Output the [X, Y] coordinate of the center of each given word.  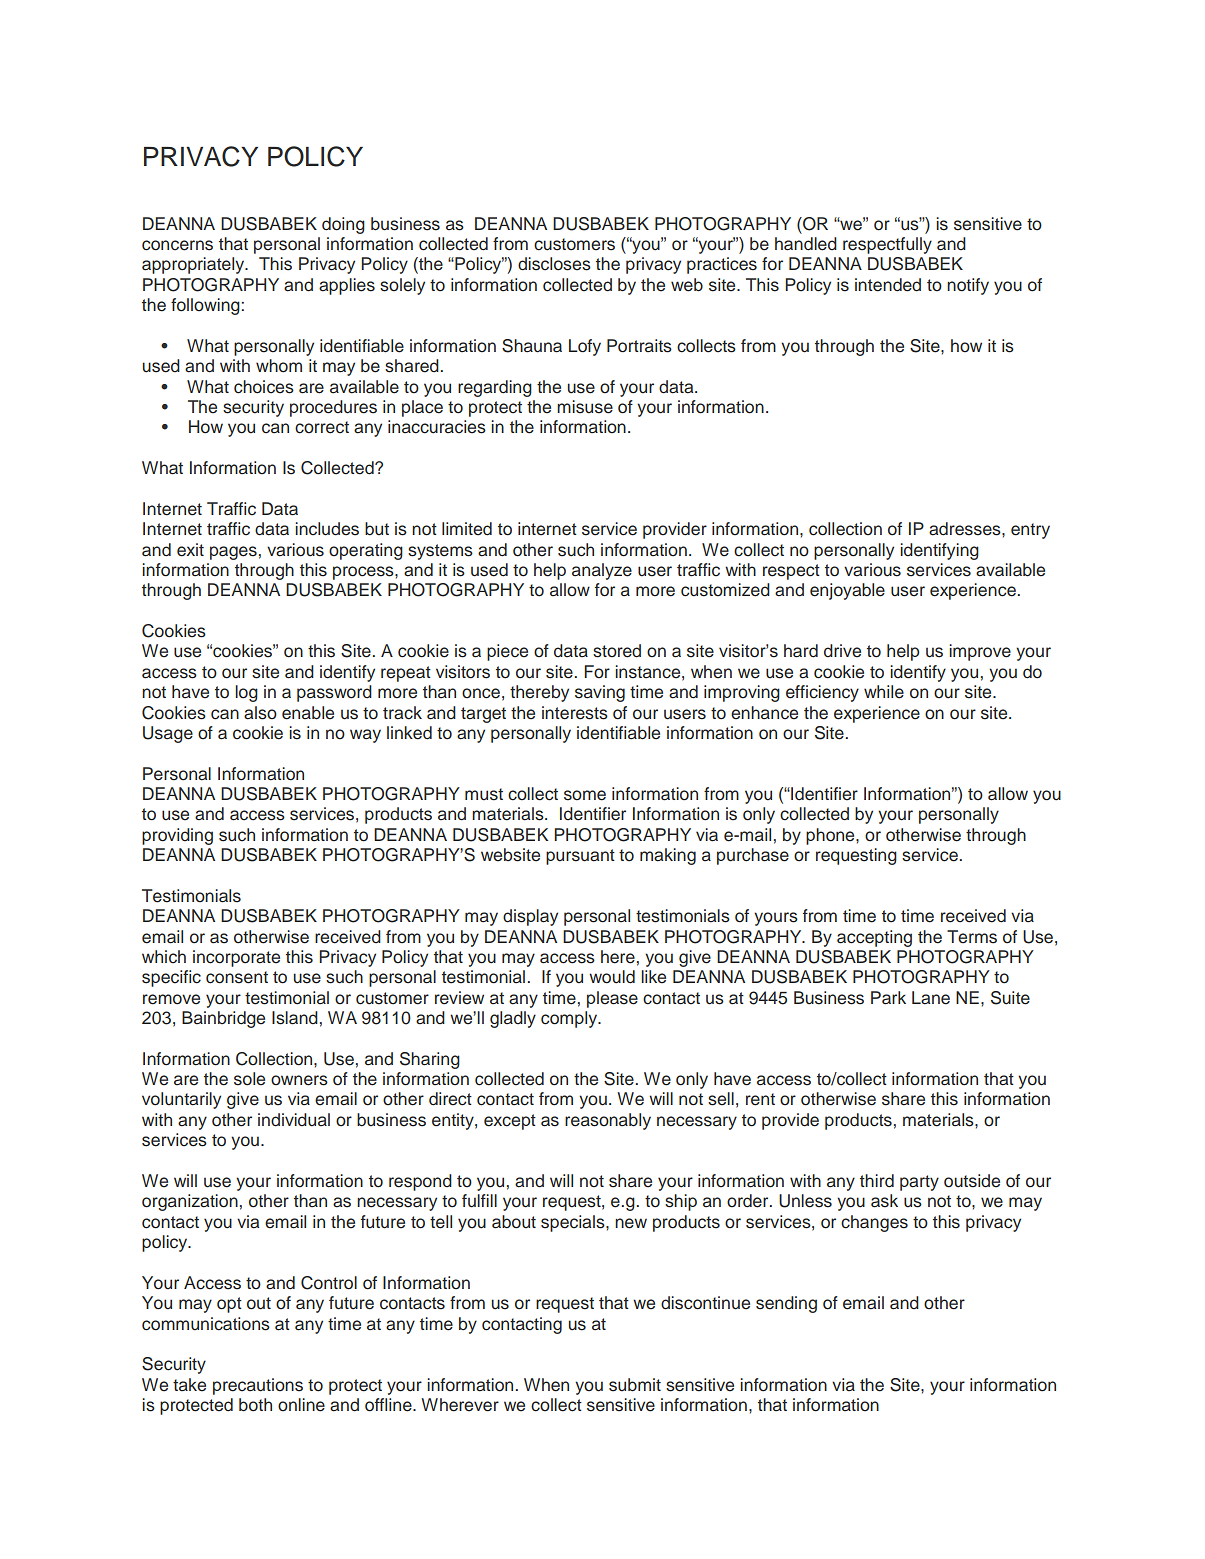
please [612, 999]
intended [888, 285]
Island [295, 1018]
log [246, 693]
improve [980, 652]
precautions [258, 1386]
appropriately [194, 265]
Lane [931, 998]
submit [635, 1385]
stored [617, 651]
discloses [554, 264]
